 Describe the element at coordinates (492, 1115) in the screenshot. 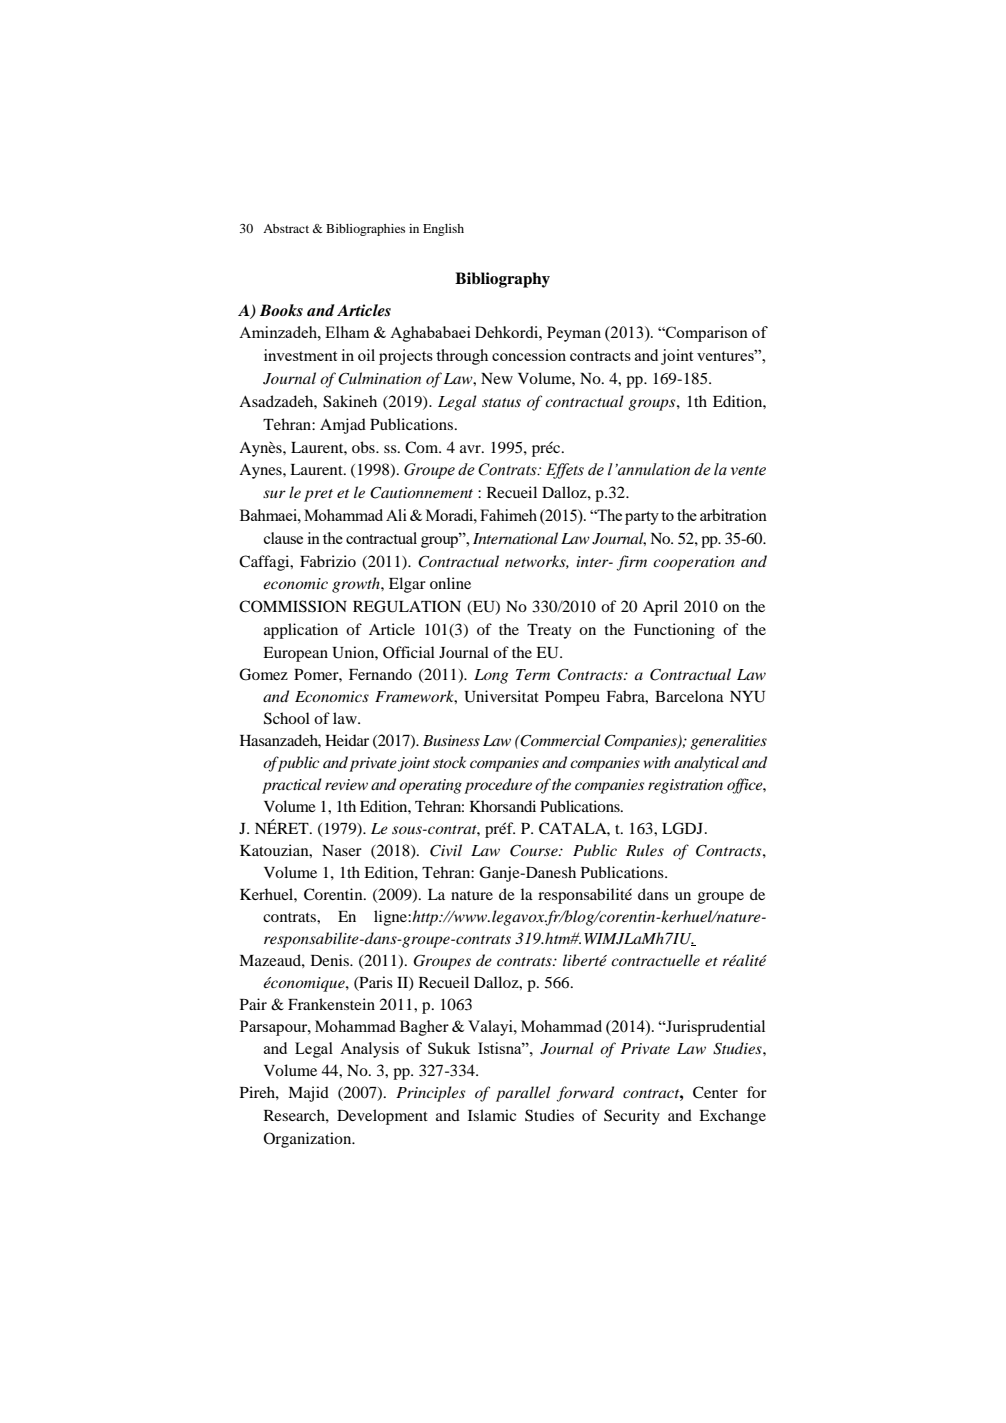

I see `Islamic` at that location.
